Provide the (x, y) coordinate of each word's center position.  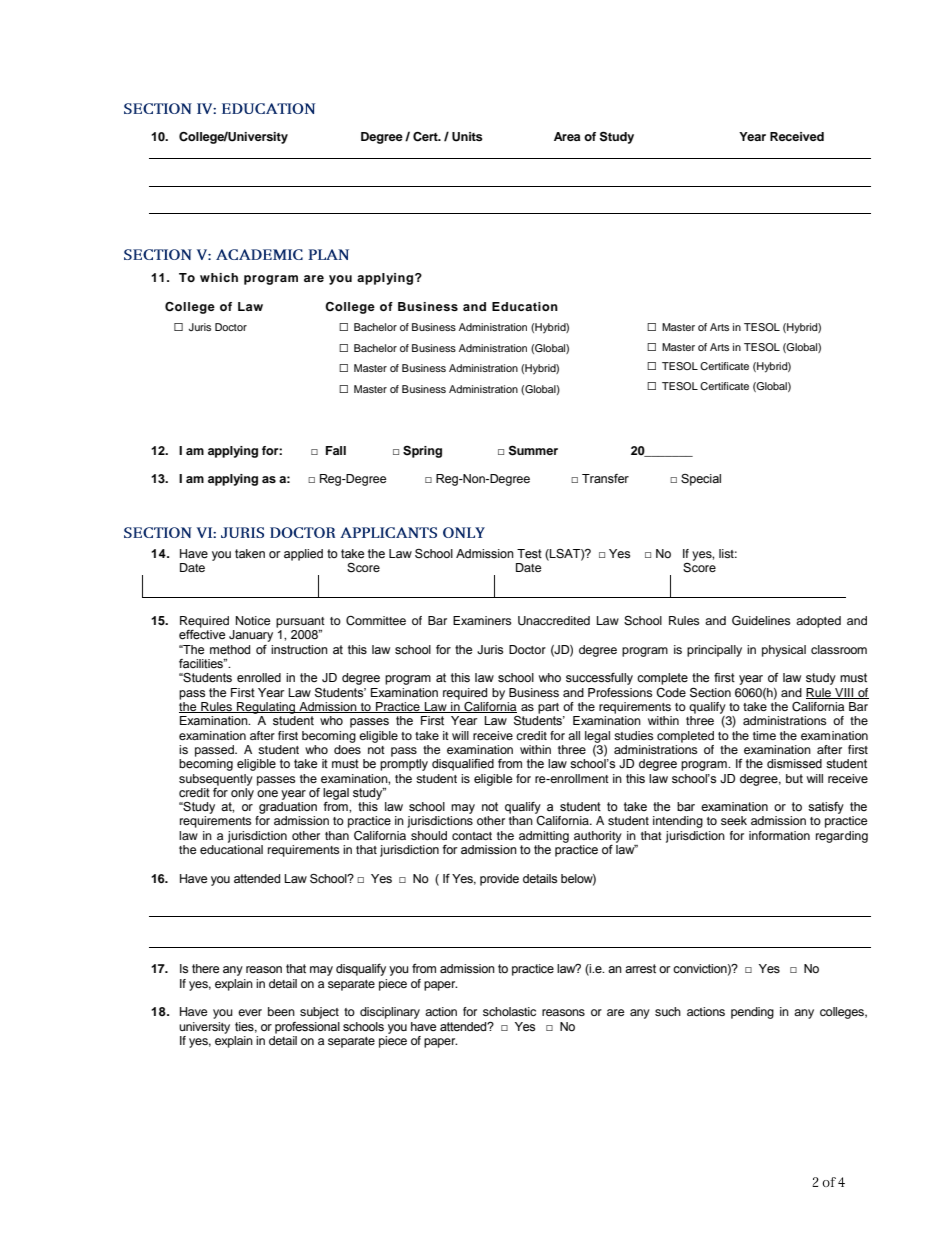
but (794, 778)
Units (467, 137)
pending (752, 1013)
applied (303, 555)
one (267, 793)
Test (529, 554)
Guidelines (761, 620)
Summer (533, 450)
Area (567, 136)
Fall (336, 450)
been (281, 1011)
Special (701, 480)
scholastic (509, 1011)
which (219, 277)
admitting (544, 837)
